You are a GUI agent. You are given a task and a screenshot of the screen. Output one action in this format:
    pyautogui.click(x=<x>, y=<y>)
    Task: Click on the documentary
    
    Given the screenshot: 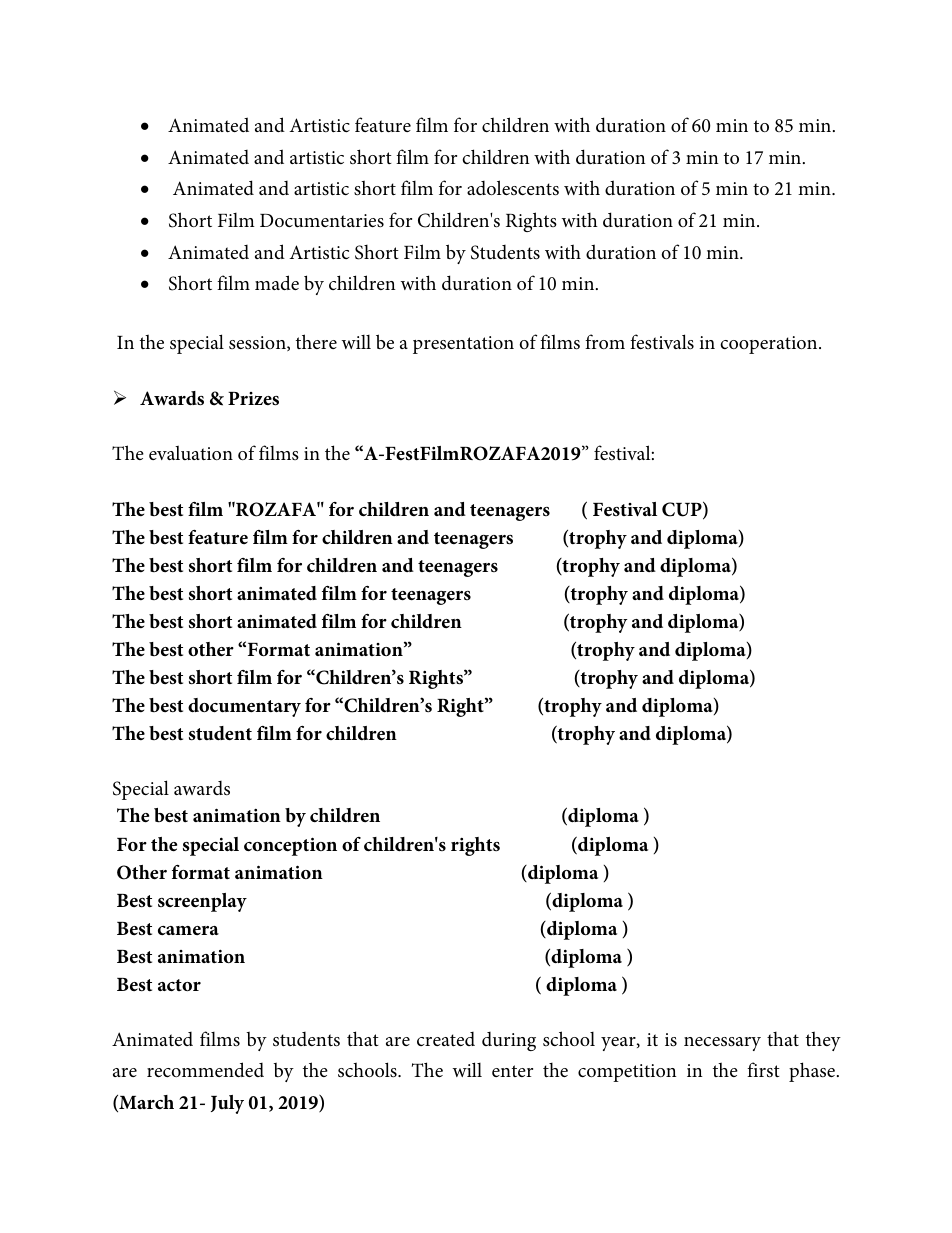 What is the action you would take?
    pyautogui.click(x=244, y=707)
